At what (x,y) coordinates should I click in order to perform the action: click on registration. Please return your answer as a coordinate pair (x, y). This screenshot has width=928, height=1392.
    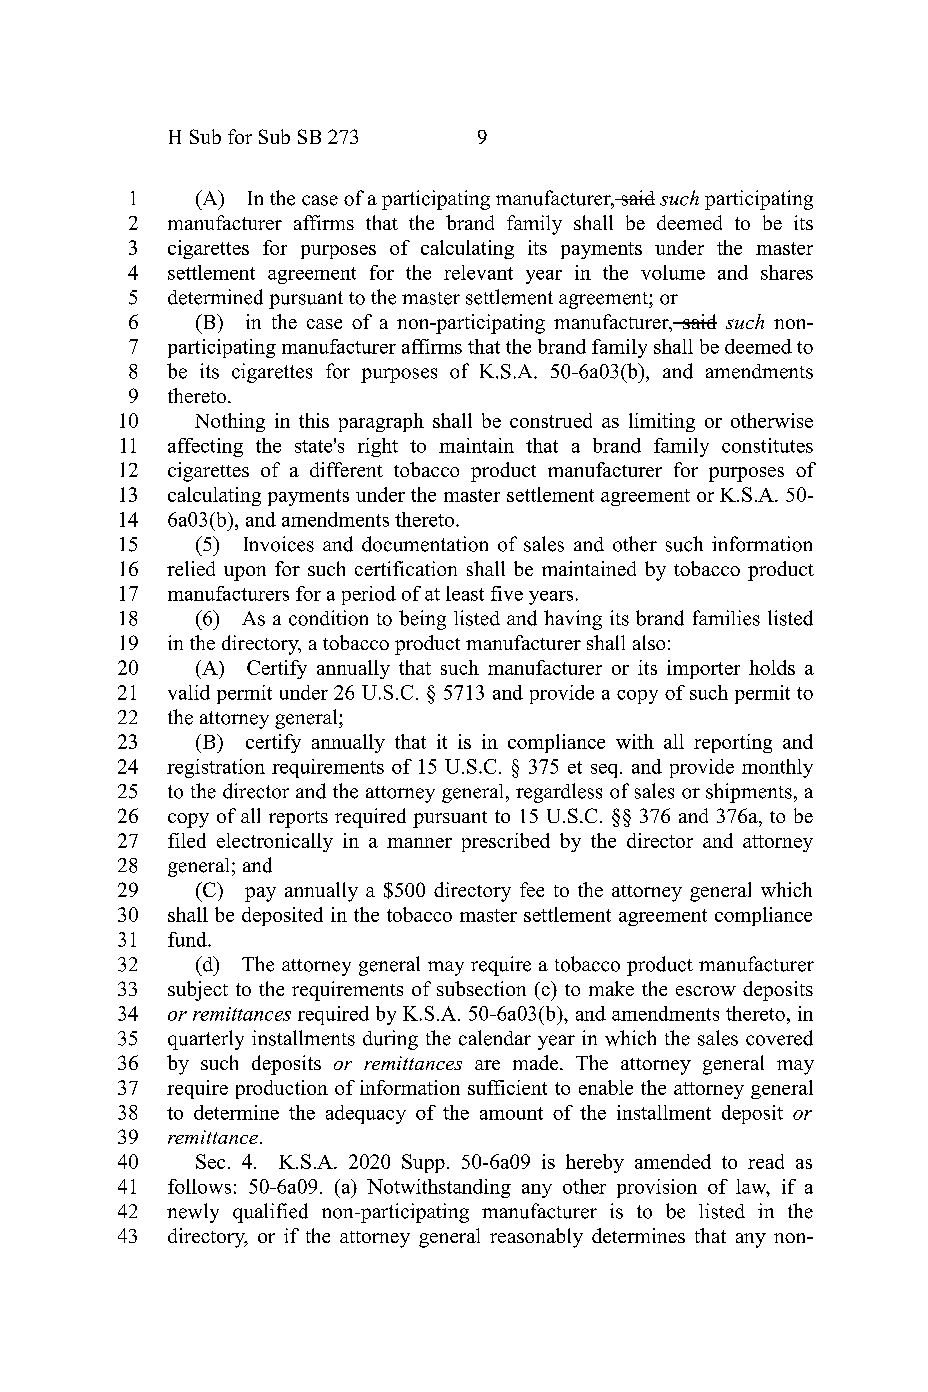
    Looking at the image, I should click on (216, 768).
